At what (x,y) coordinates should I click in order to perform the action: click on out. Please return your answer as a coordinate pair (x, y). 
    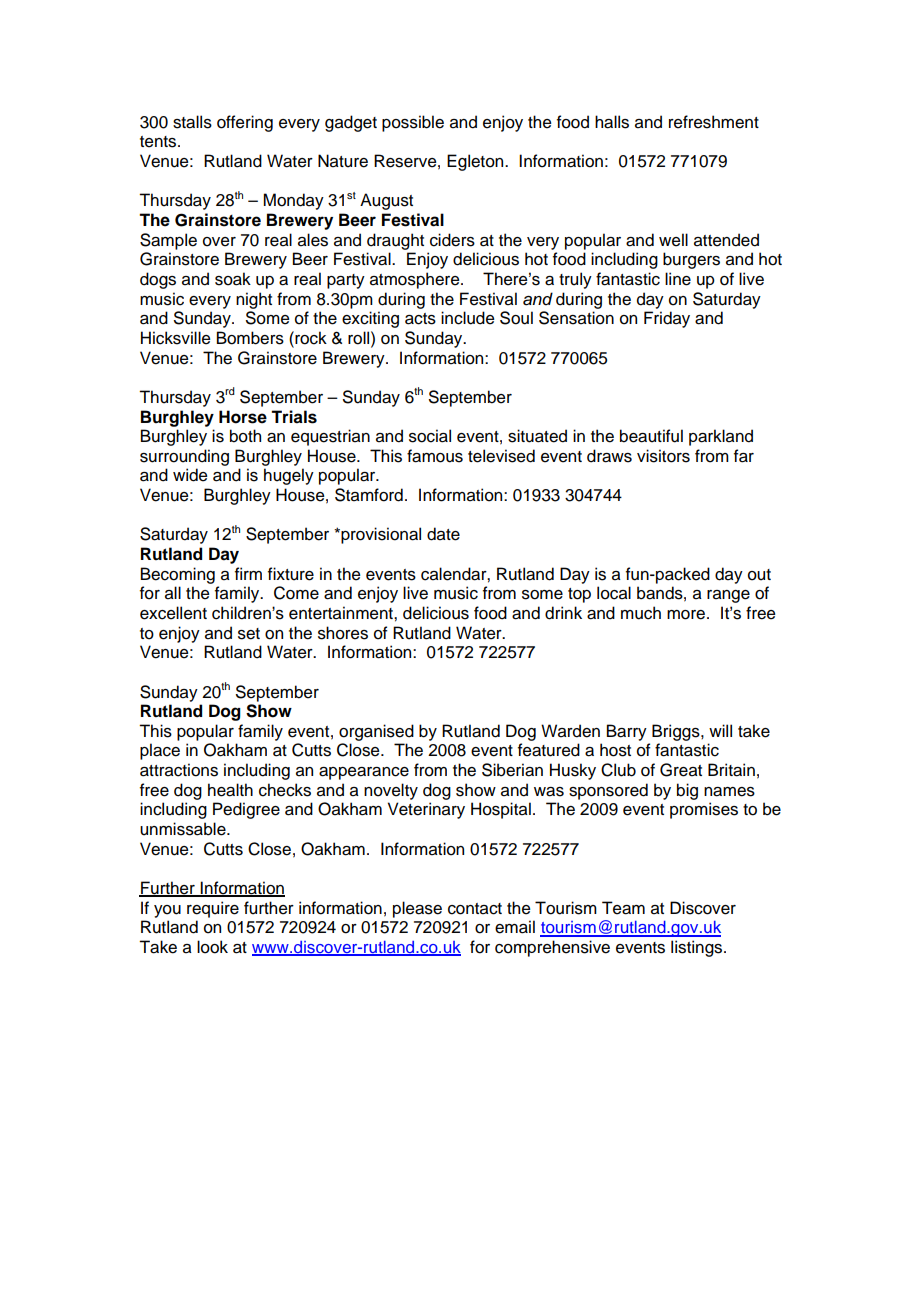
    Looking at the image, I should click on (759, 575).
